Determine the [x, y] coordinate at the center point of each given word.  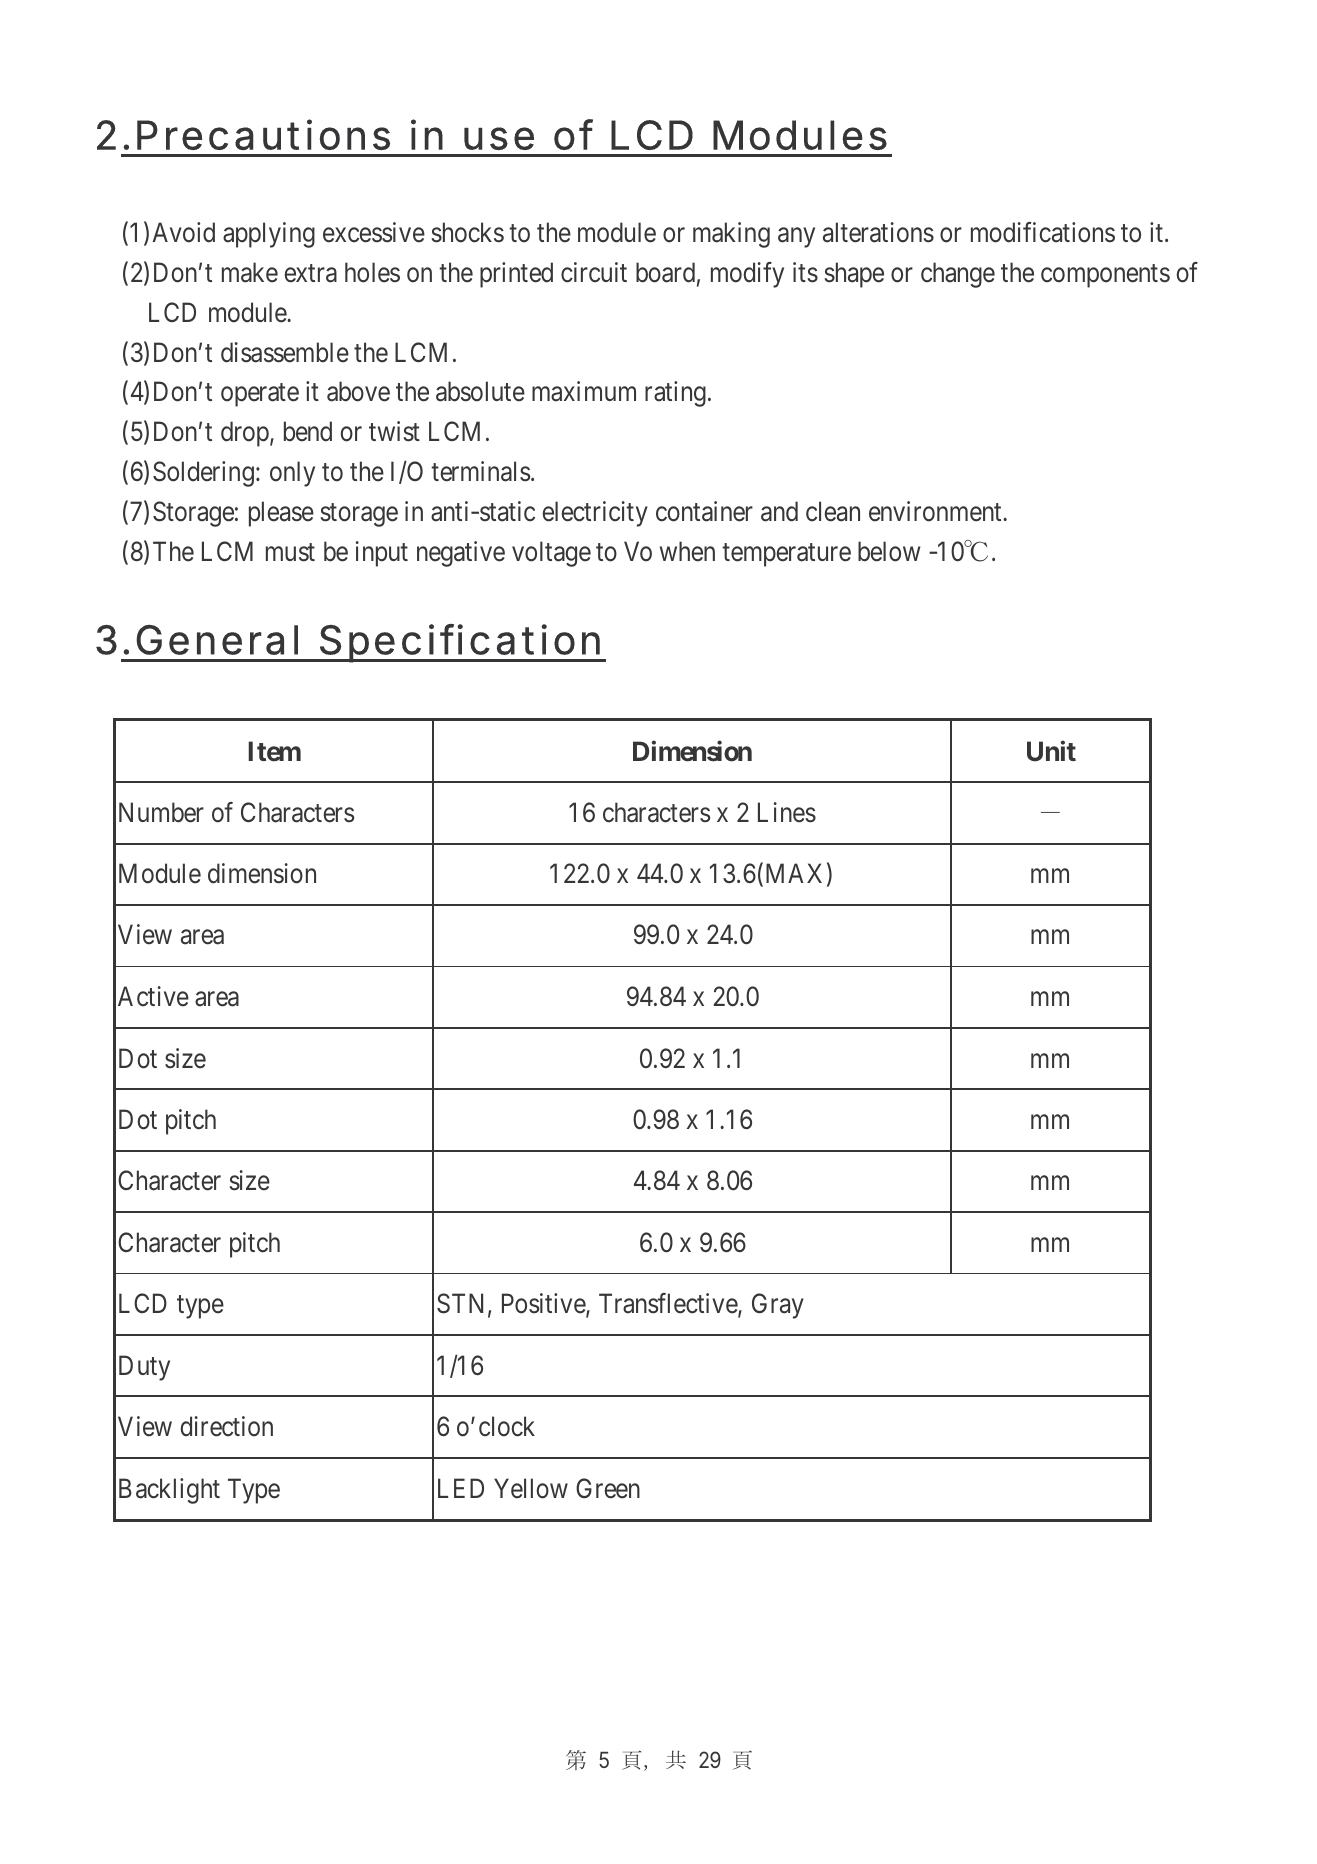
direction [226, 1426]
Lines [787, 812]
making [731, 235]
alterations [878, 232]
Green [608, 1488]
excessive [374, 232]
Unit [1051, 751]
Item [274, 751]
